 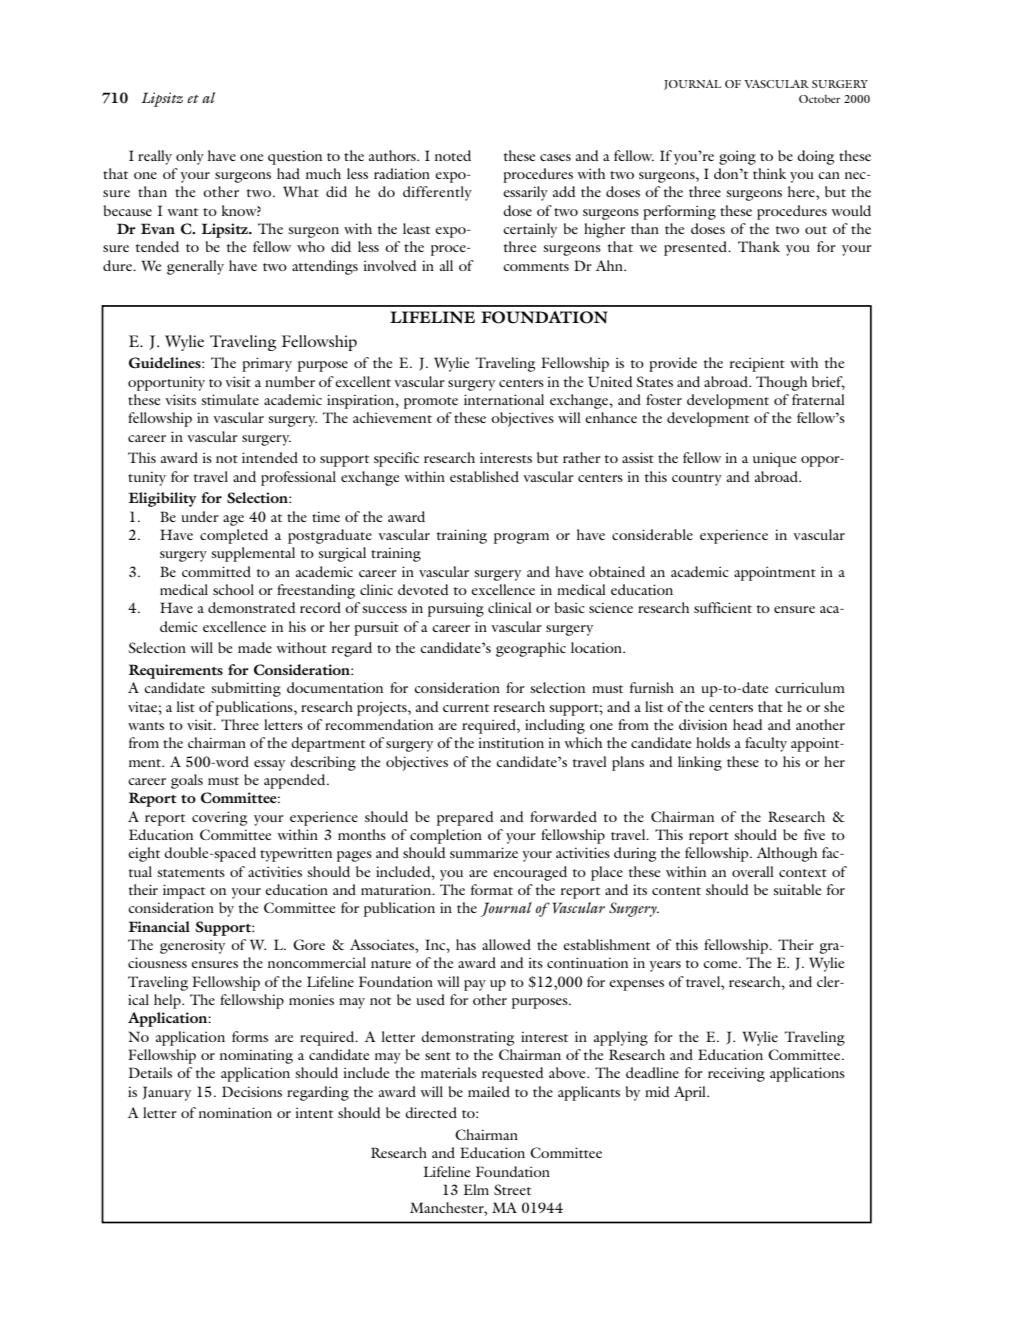 What do you see at coordinates (465, 818) in the image?
I see `prepared` at bounding box center [465, 818].
